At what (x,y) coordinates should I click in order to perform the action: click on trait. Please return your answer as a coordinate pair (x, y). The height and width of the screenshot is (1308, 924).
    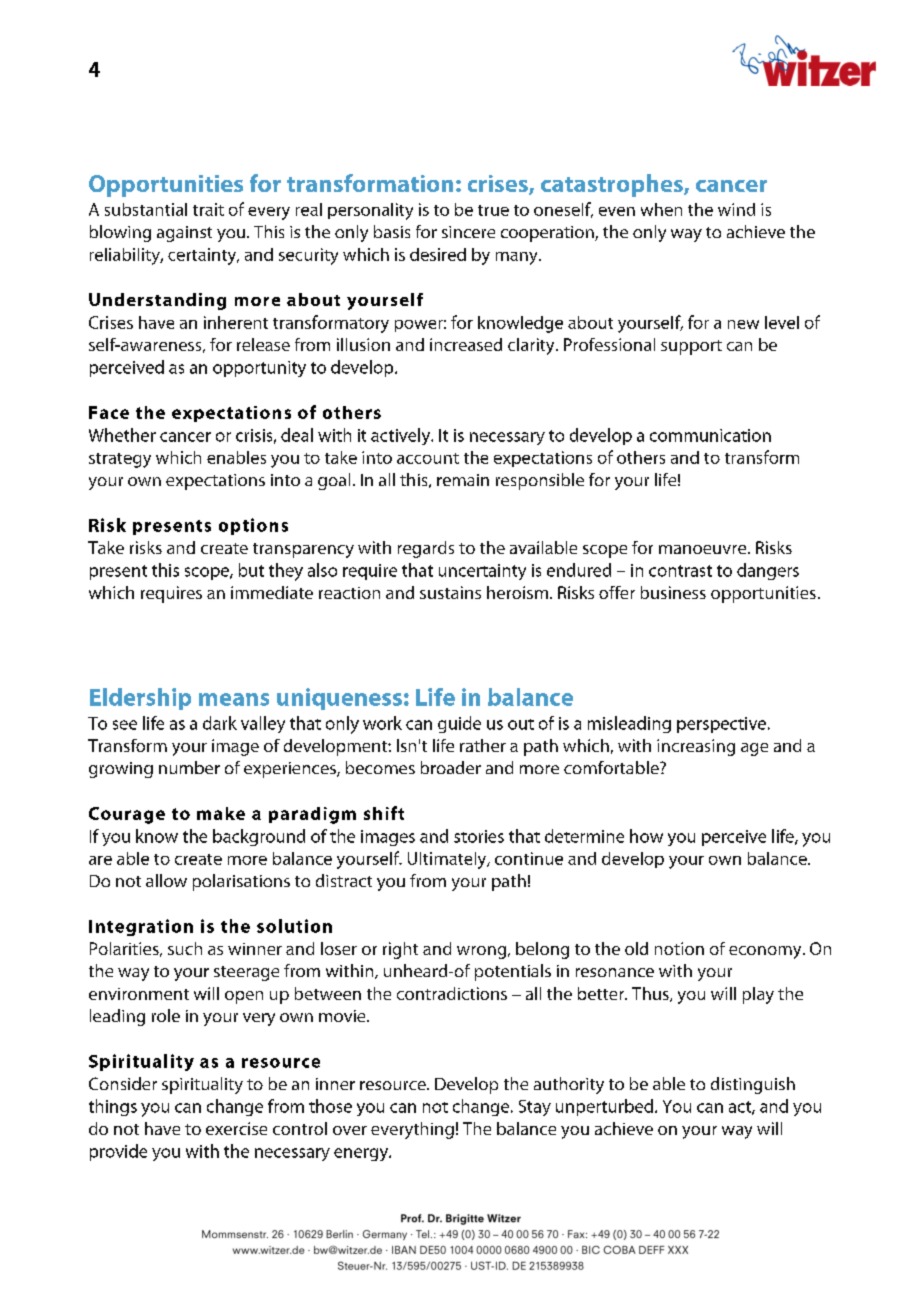
    Looking at the image, I should click on (208, 209).
